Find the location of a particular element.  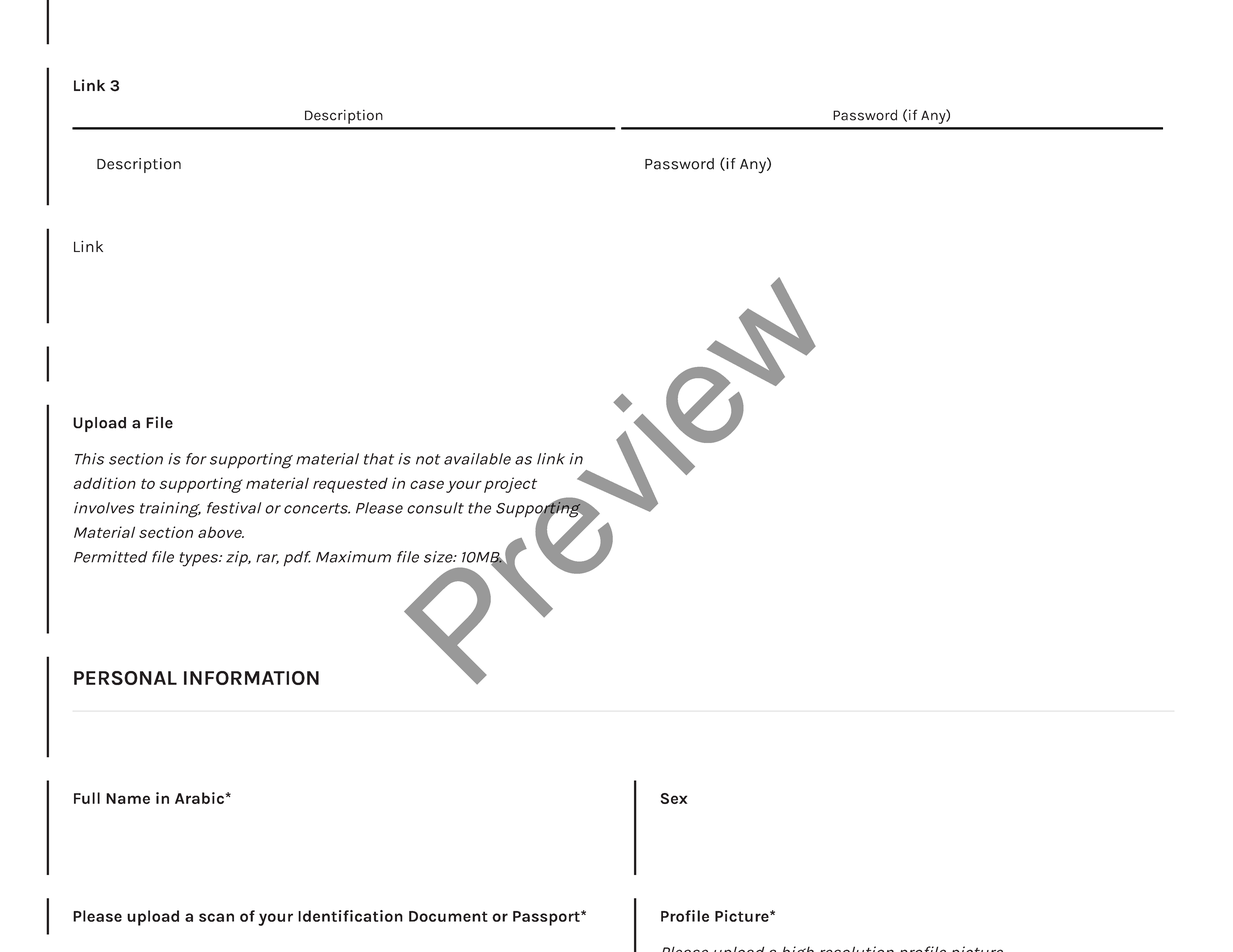

Full is located at coordinates (87, 798).
